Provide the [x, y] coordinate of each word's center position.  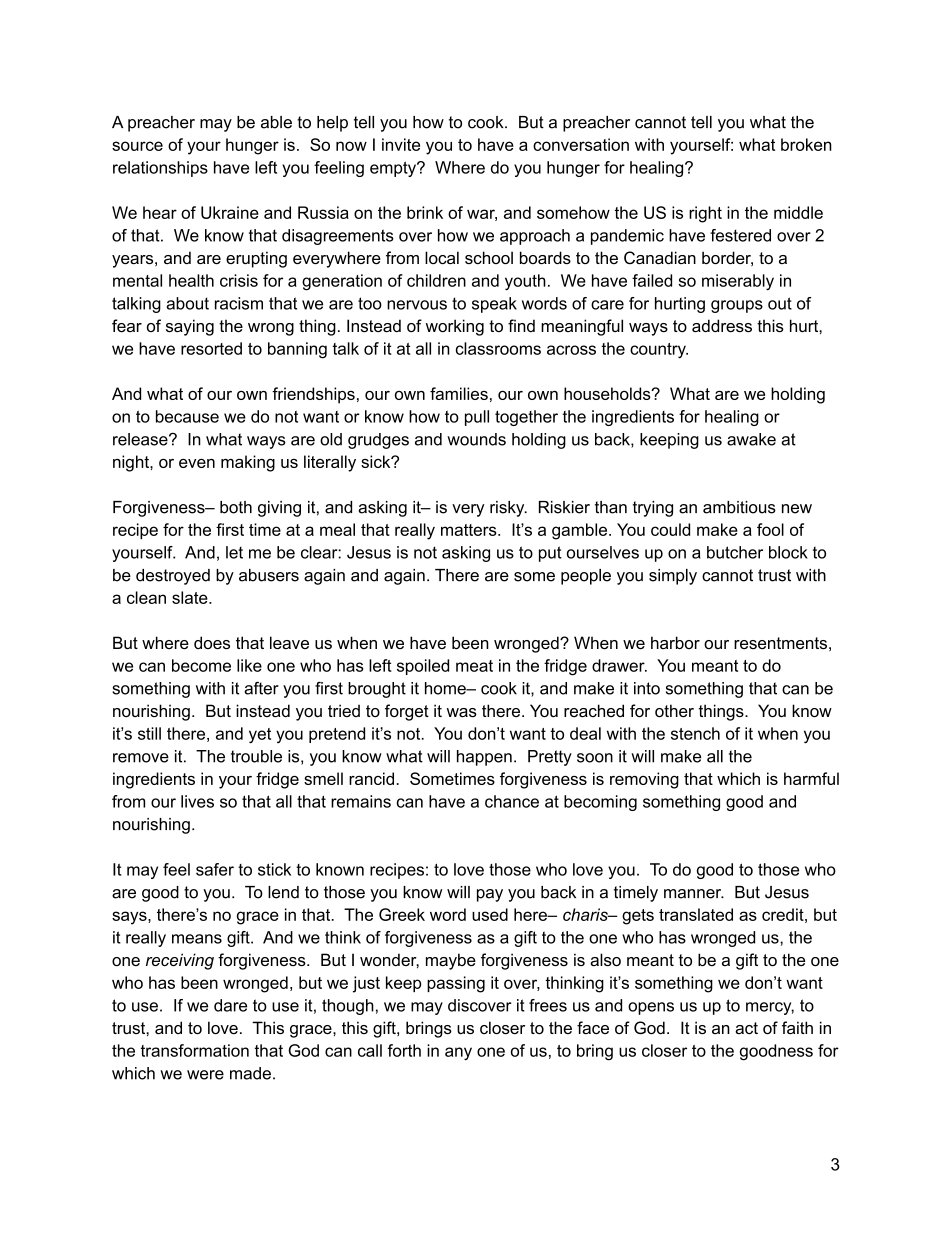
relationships [160, 169]
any [458, 1054]
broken [806, 144]
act [746, 1028]
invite [401, 144]
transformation [195, 1050]
